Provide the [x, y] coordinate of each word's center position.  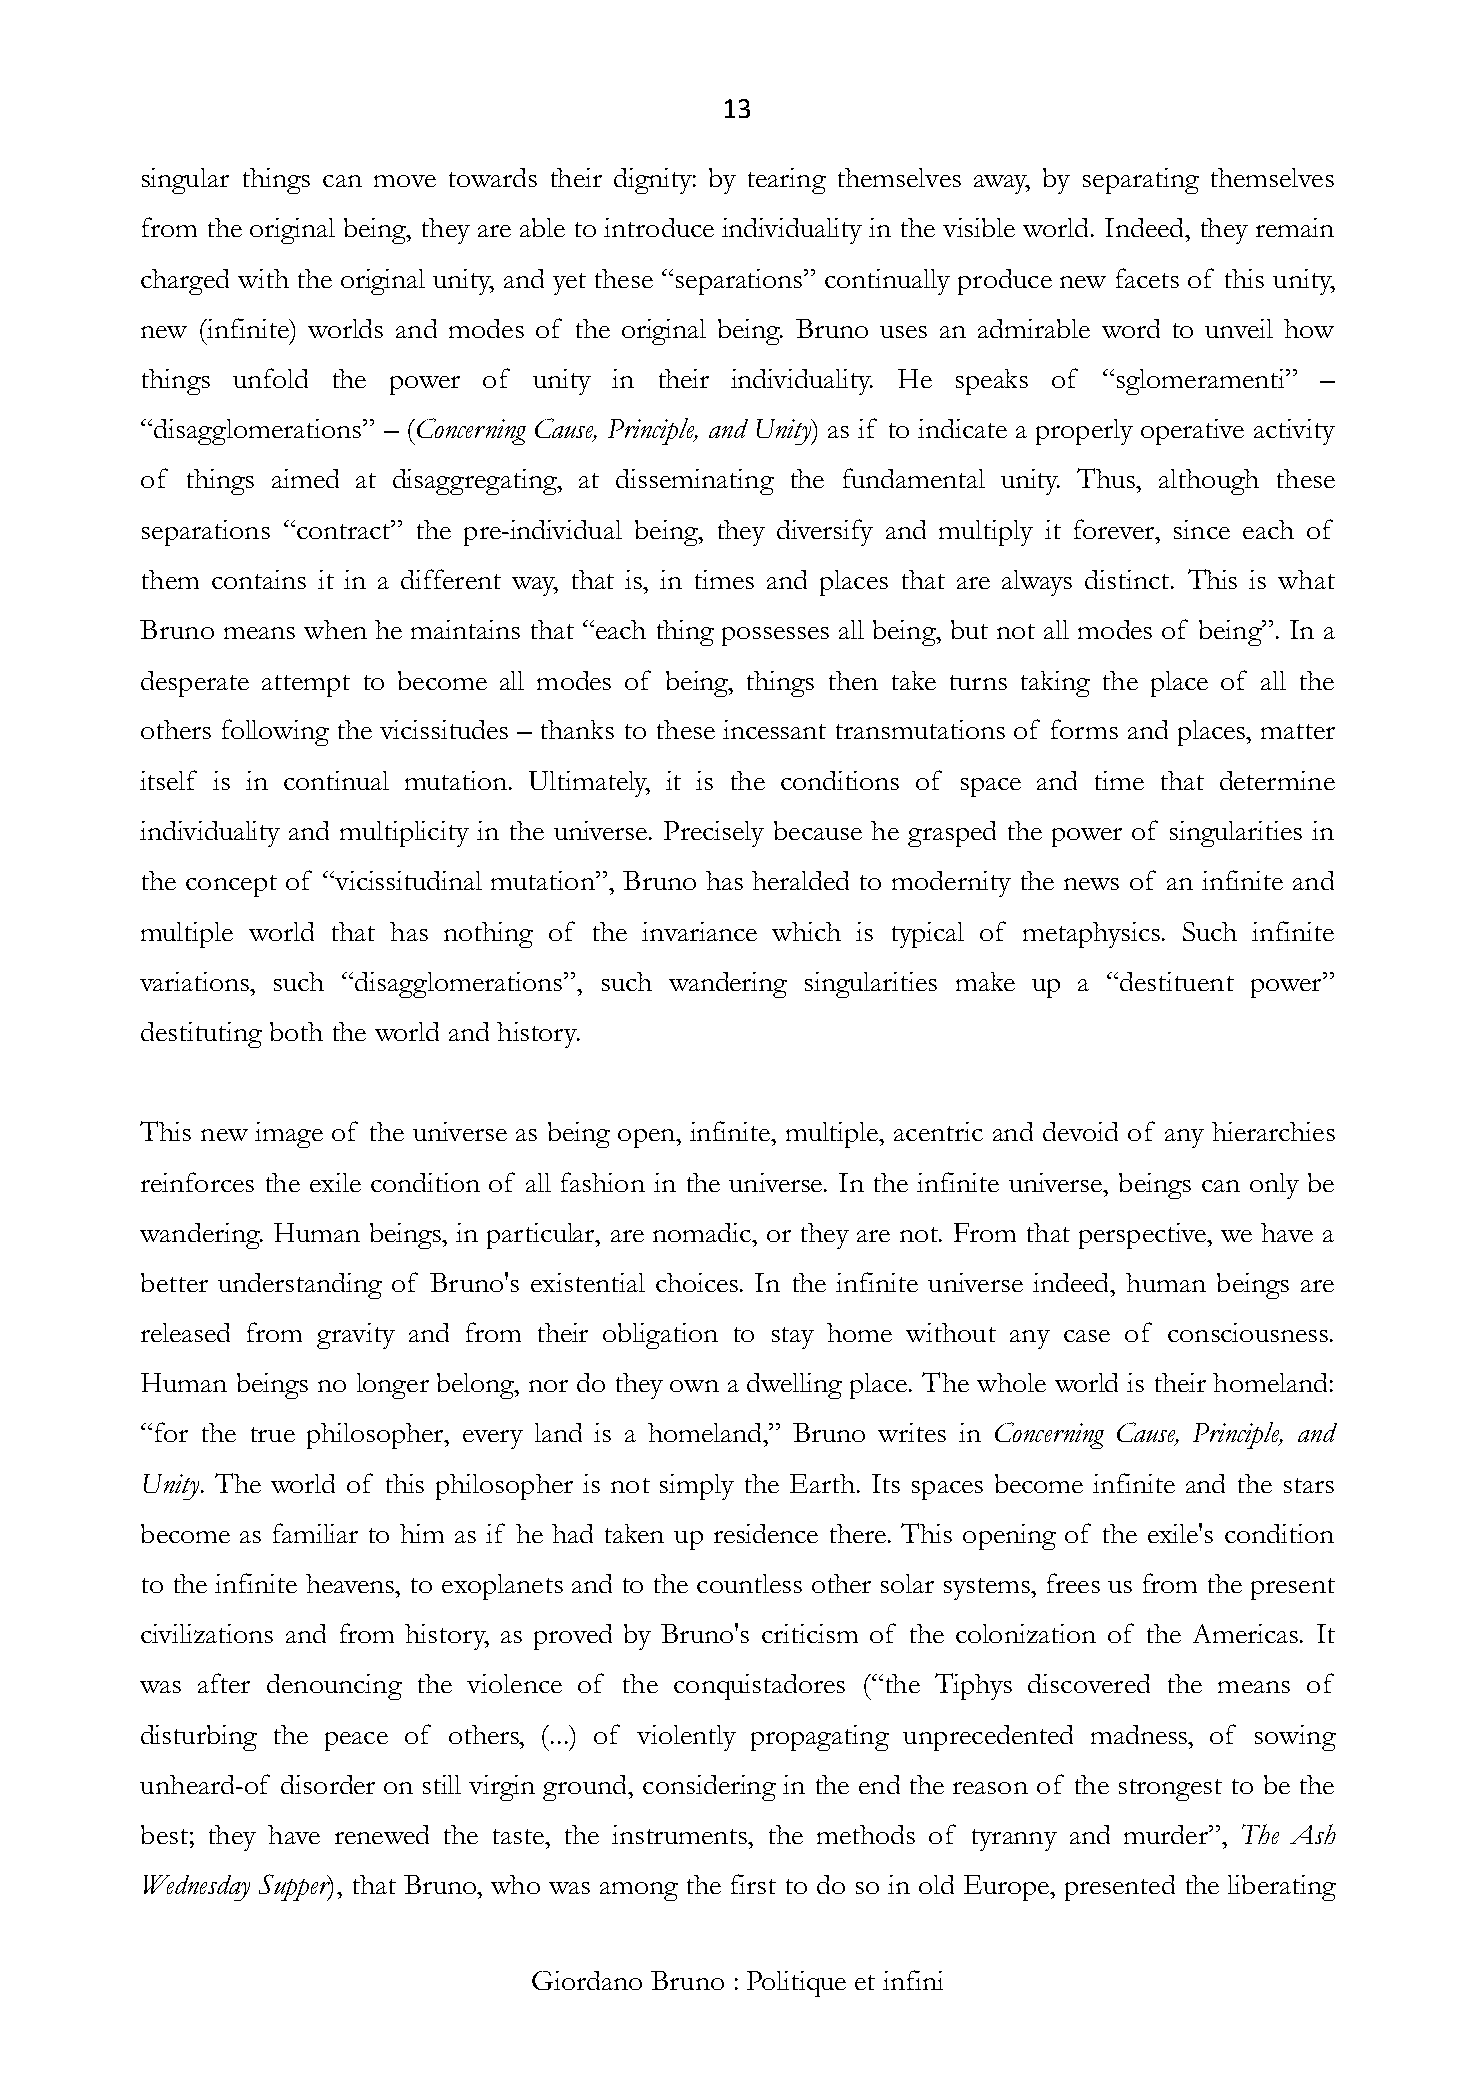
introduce [659, 227]
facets [1147, 278]
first [753, 1884]
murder [1167, 1834]
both [296, 1031]
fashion [603, 1182]
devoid [1080, 1131]
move [405, 181]
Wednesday [197, 1888]
